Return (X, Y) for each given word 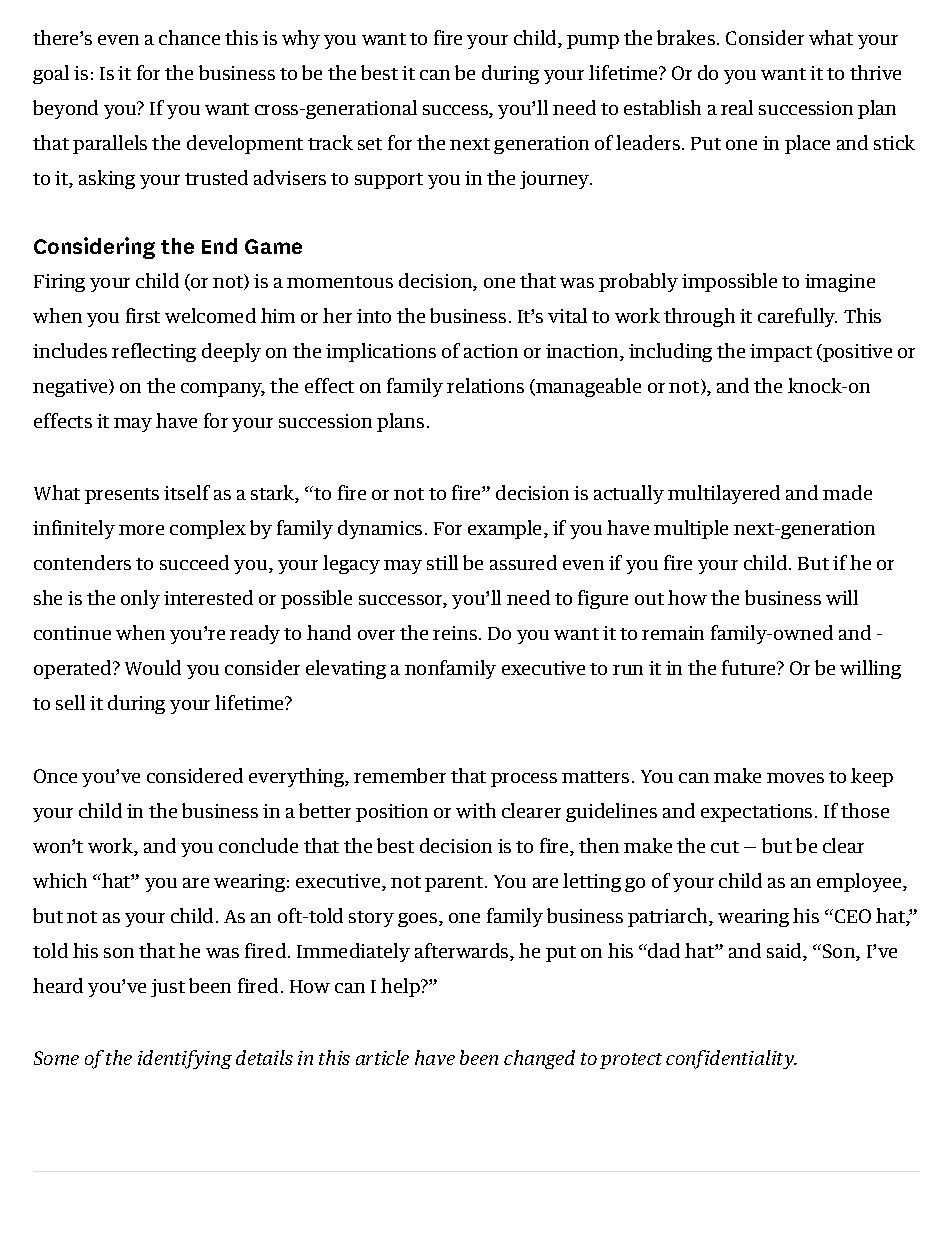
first (143, 315)
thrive (875, 72)
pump (593, 42)
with (476, 810)
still (442, 562)
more (141, 530)
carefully (797, 317)
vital (567, 315)
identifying (185, 1059)
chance (189, 37)
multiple (691, 529)
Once (55, 776)
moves (795, 778)
